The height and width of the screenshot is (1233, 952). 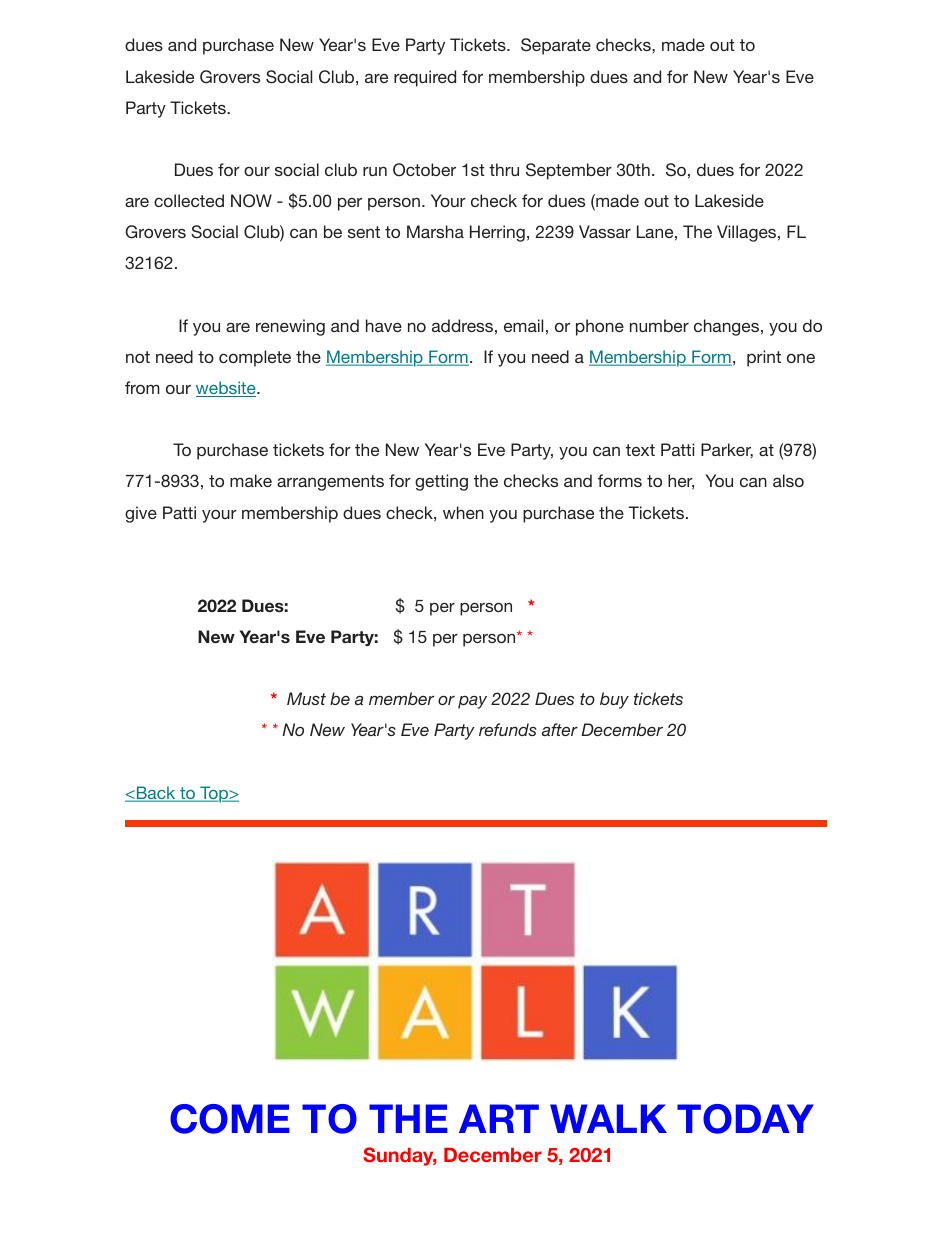 What do you see at coordinates (614, 700) in the screenshot?
I see `buy` at bounding box center [614, 700].
